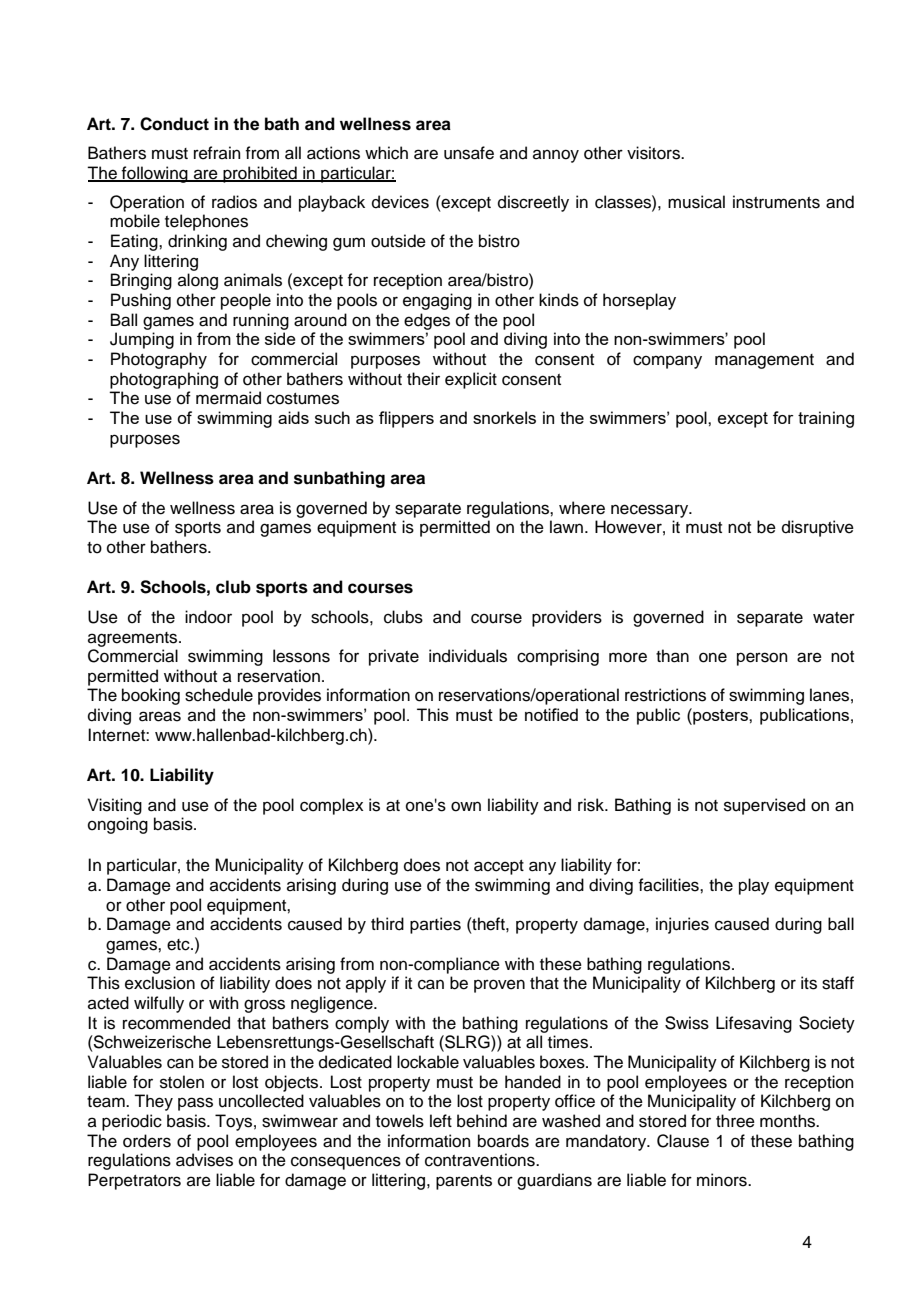  I want to click on indoor, so click(208, 617).
